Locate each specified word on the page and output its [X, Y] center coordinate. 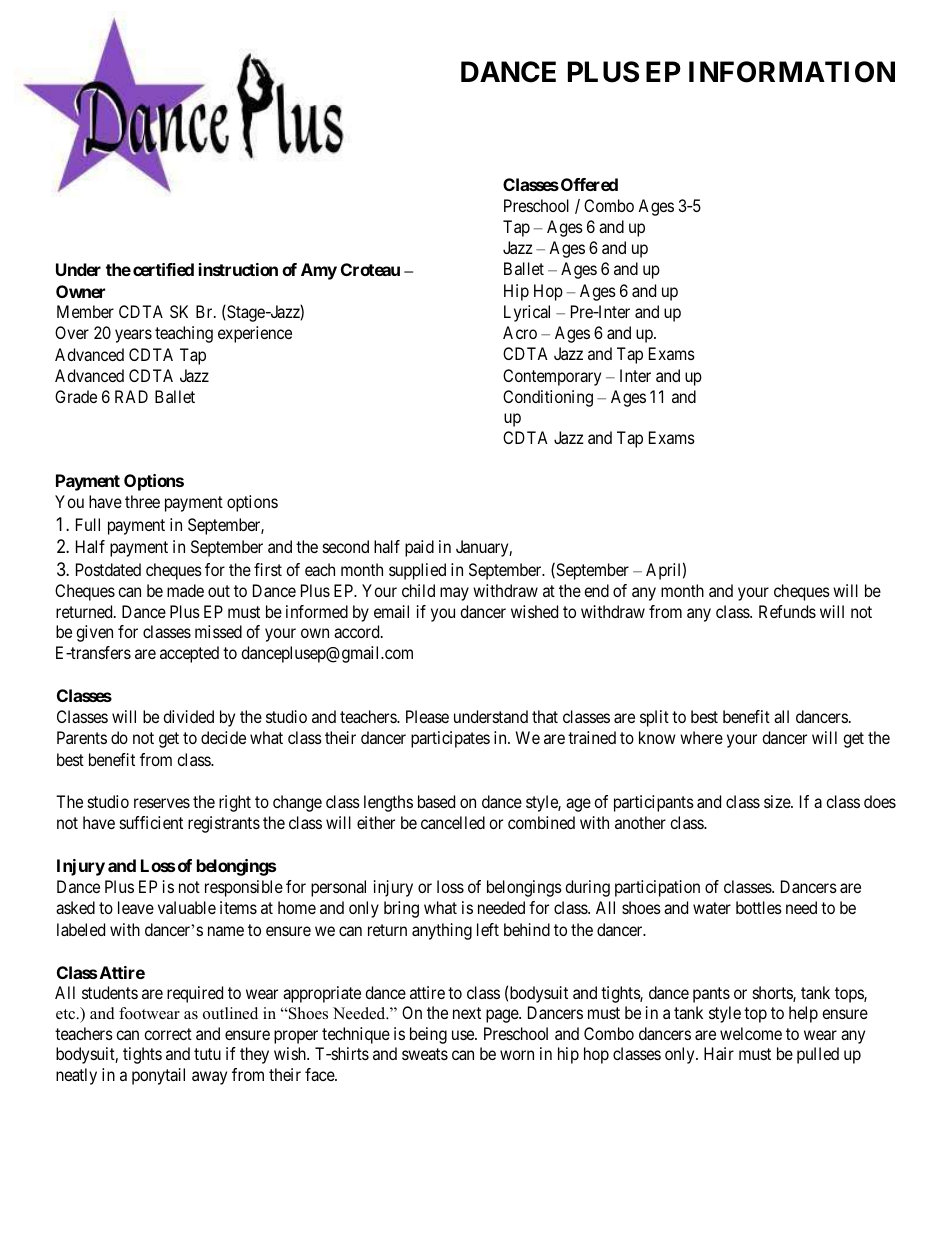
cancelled [453, 822]
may [454, 594]
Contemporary [552, 377]
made [185, 590]
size [778, 801]
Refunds [787, 611]
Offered [589, 184]
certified [163, 269]
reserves [162, 803]
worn [517, 1055]
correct [168, 1034]
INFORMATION [792, 72]
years [133, 336]
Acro [520, 332]
